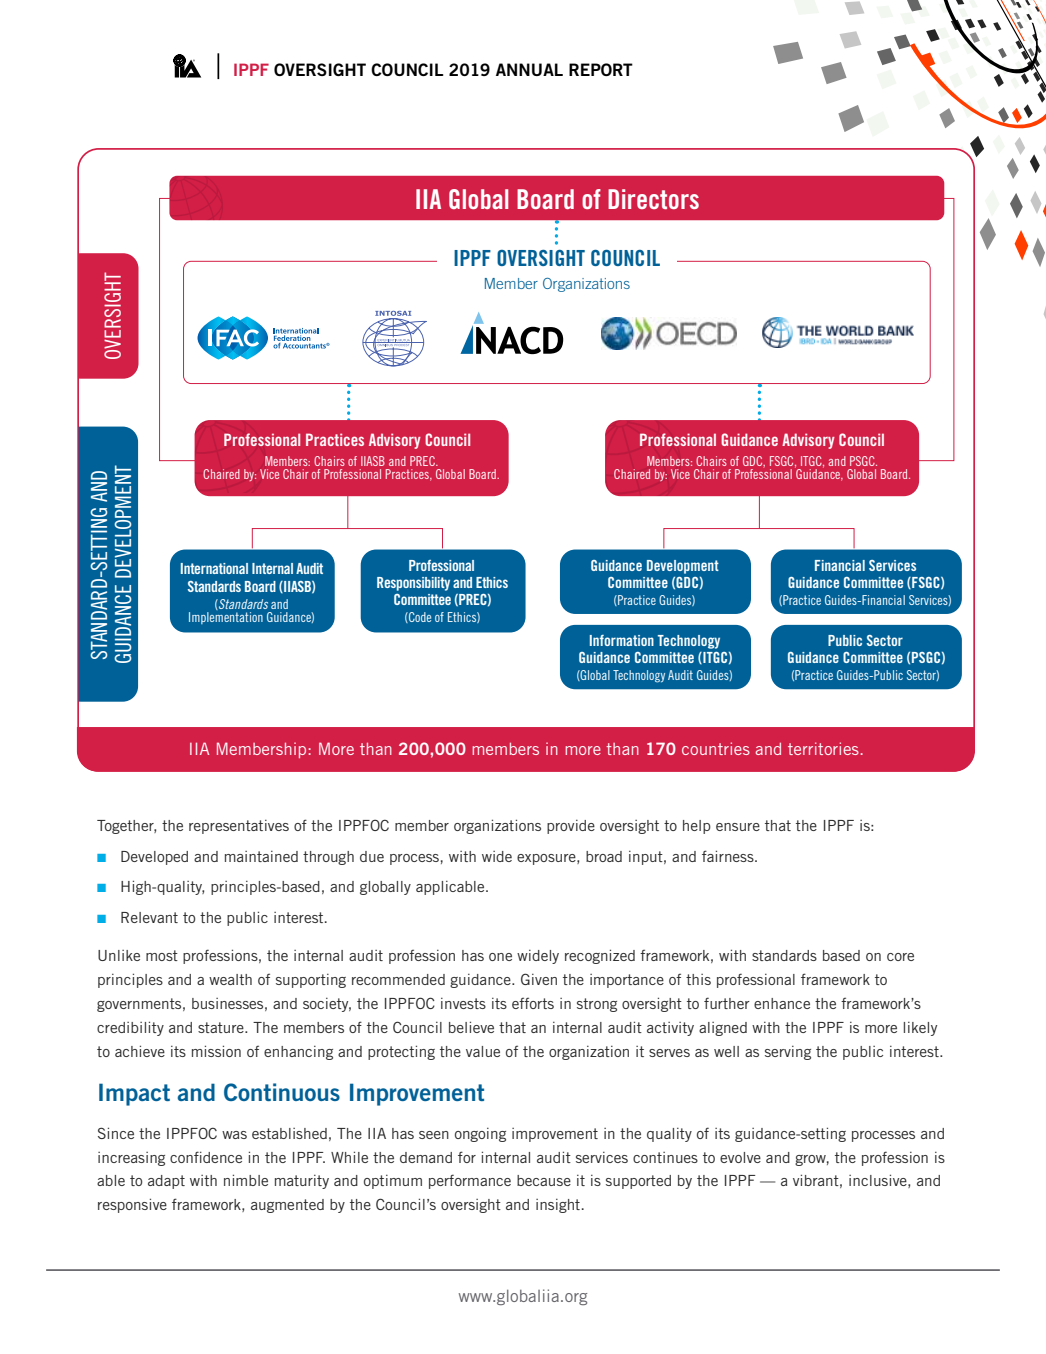 The height and width of the screenshot is (1354, 1046). I want to click on Relevant, so click(149, 917).
